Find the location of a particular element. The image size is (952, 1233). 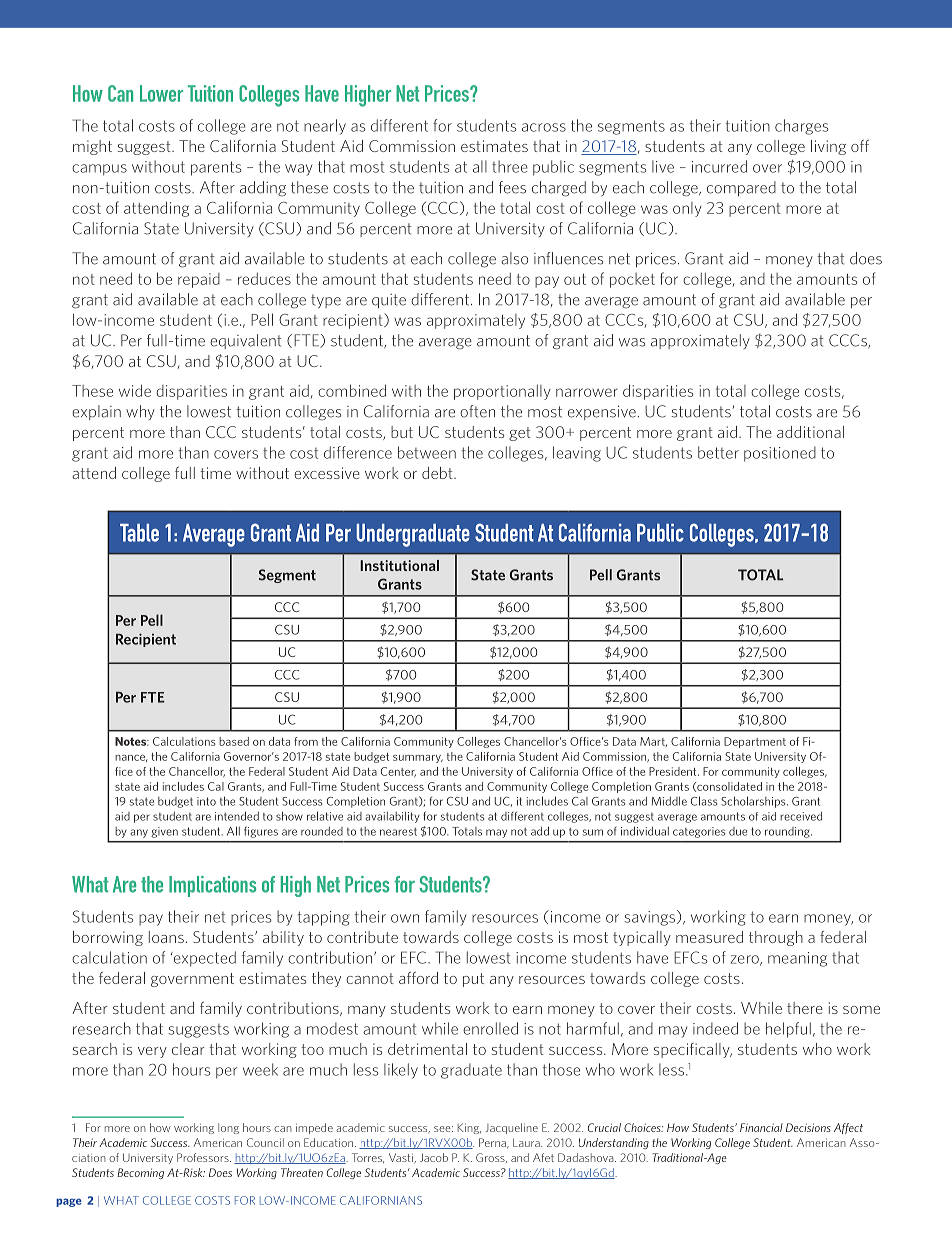

three is located at coordinates (510, 166).
